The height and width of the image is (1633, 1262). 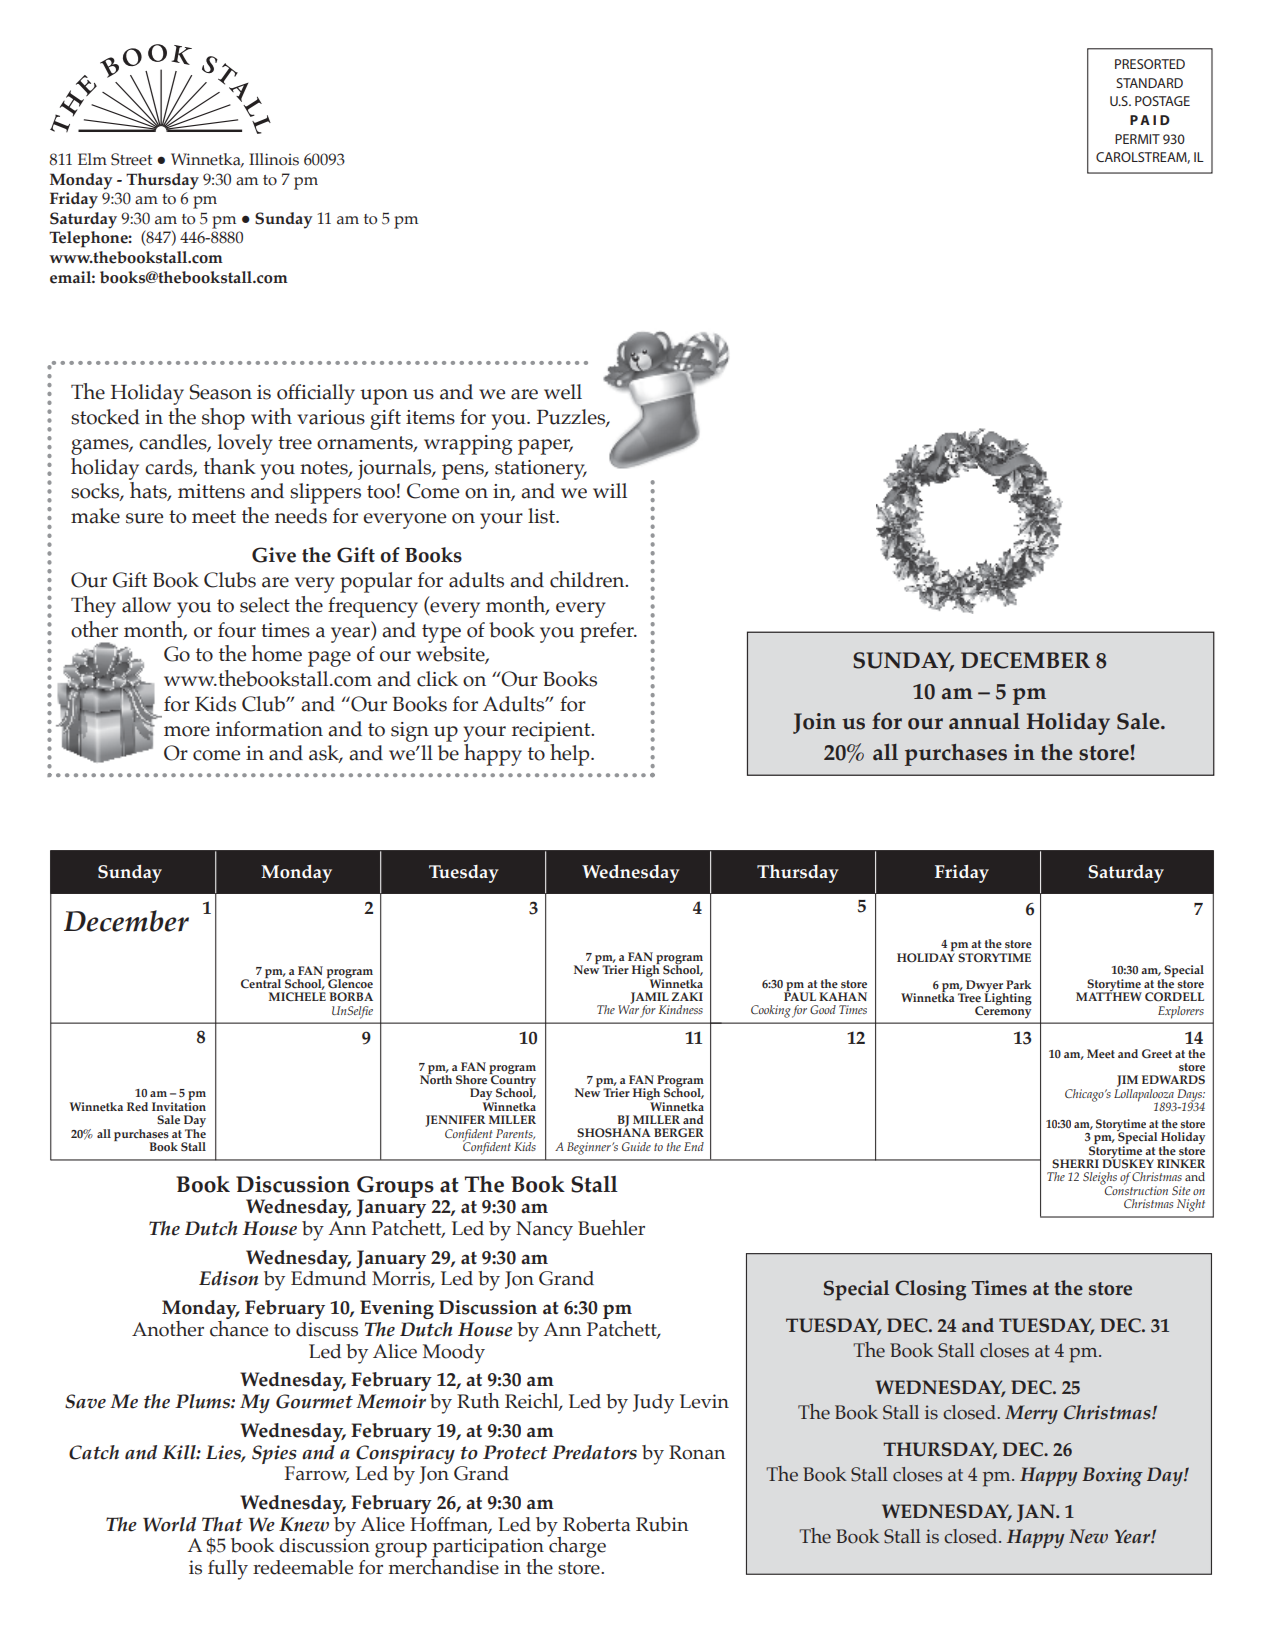 What do you see at coordinates (984, 721) in the image?
I see `annual` at bounding box center [984, 721].
